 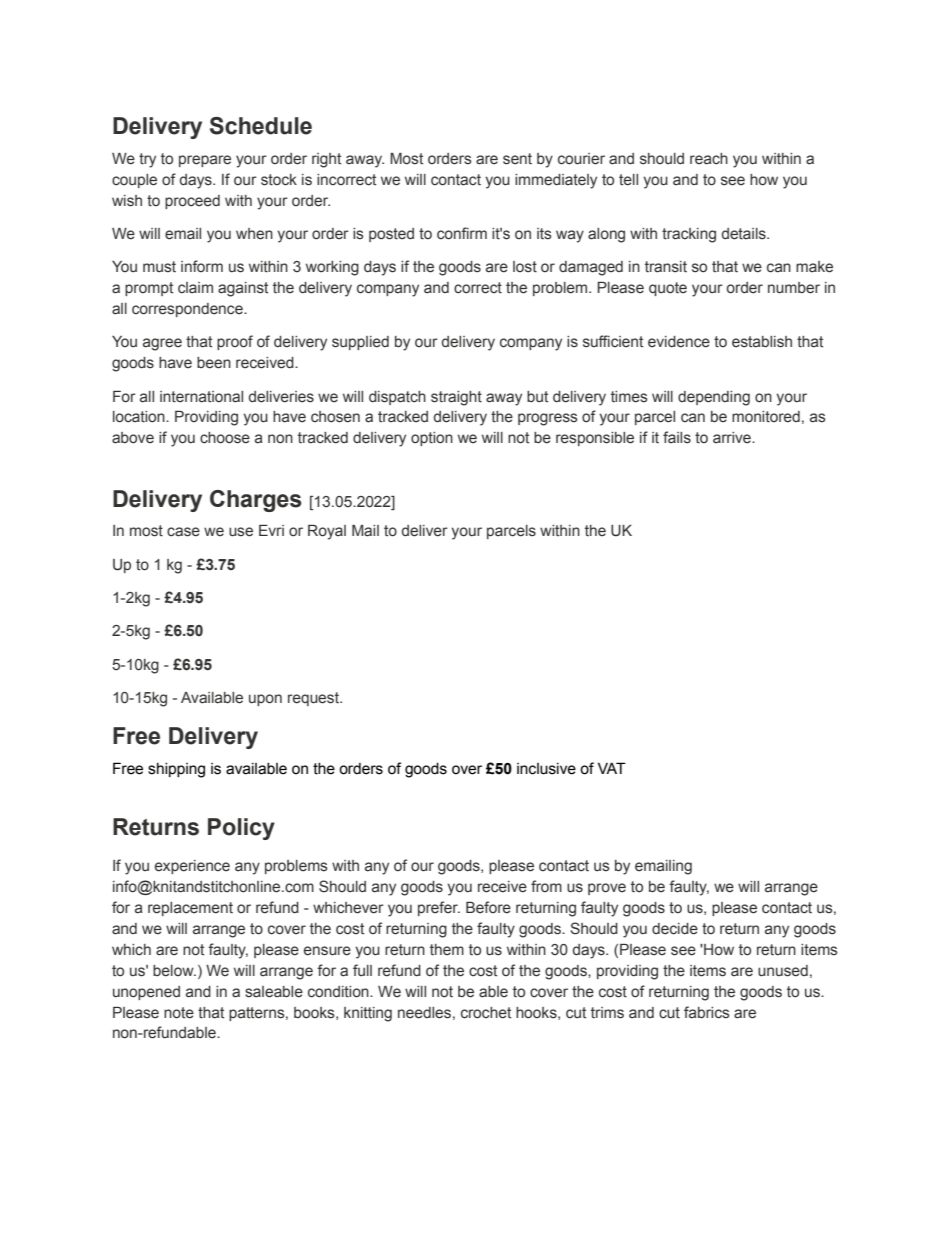 I want to click on case, so click(x=183, y=532).
